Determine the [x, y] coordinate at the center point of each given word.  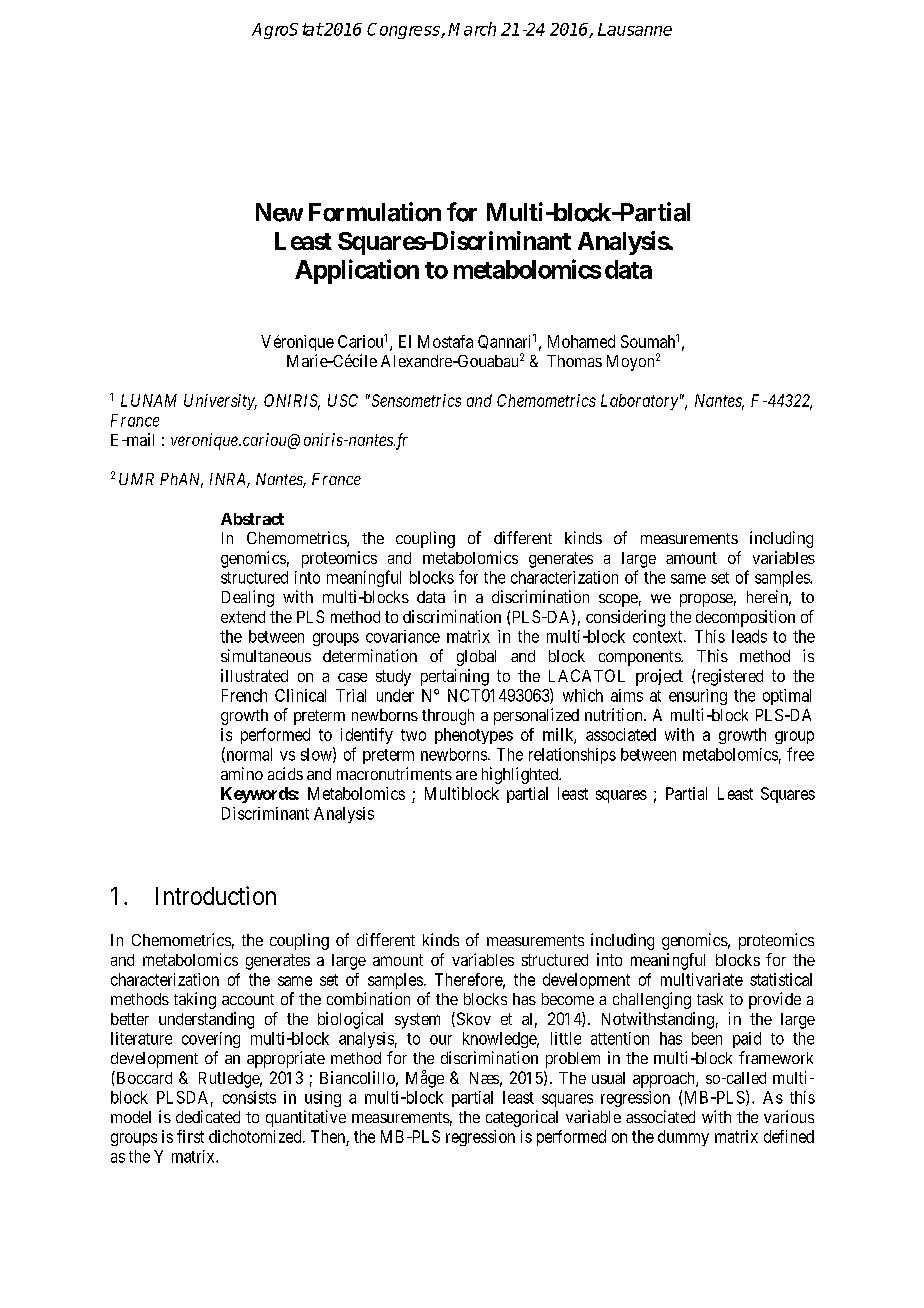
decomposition [745, 618]
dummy [683, 1138]
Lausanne [635, 29]
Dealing [248, 598]
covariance [403, 636]
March [472, 29]
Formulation [375, 212]
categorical [522, 1118]
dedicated [208, 1116]
